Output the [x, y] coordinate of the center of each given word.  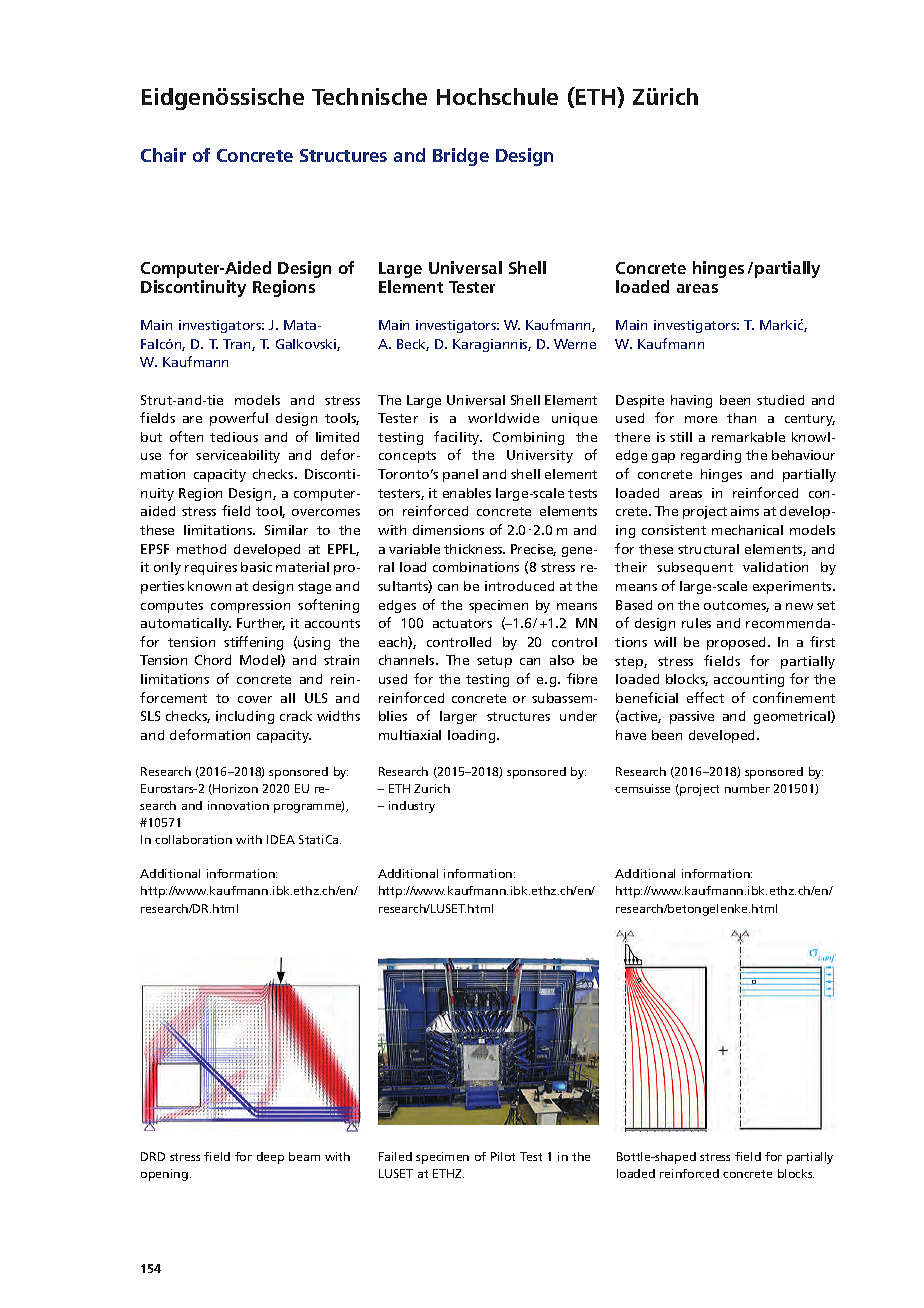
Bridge [461, 157]
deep [270, 1158]
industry [412, 807]
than [741, 418]
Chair [163, 155]
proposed [738, 643]
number [747, 788]
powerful [239, 419]
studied [780, 400]
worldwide [503, 418]
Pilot [503, 1156]
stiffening [253, 643]
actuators [462, 623]
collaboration [193, 839]
